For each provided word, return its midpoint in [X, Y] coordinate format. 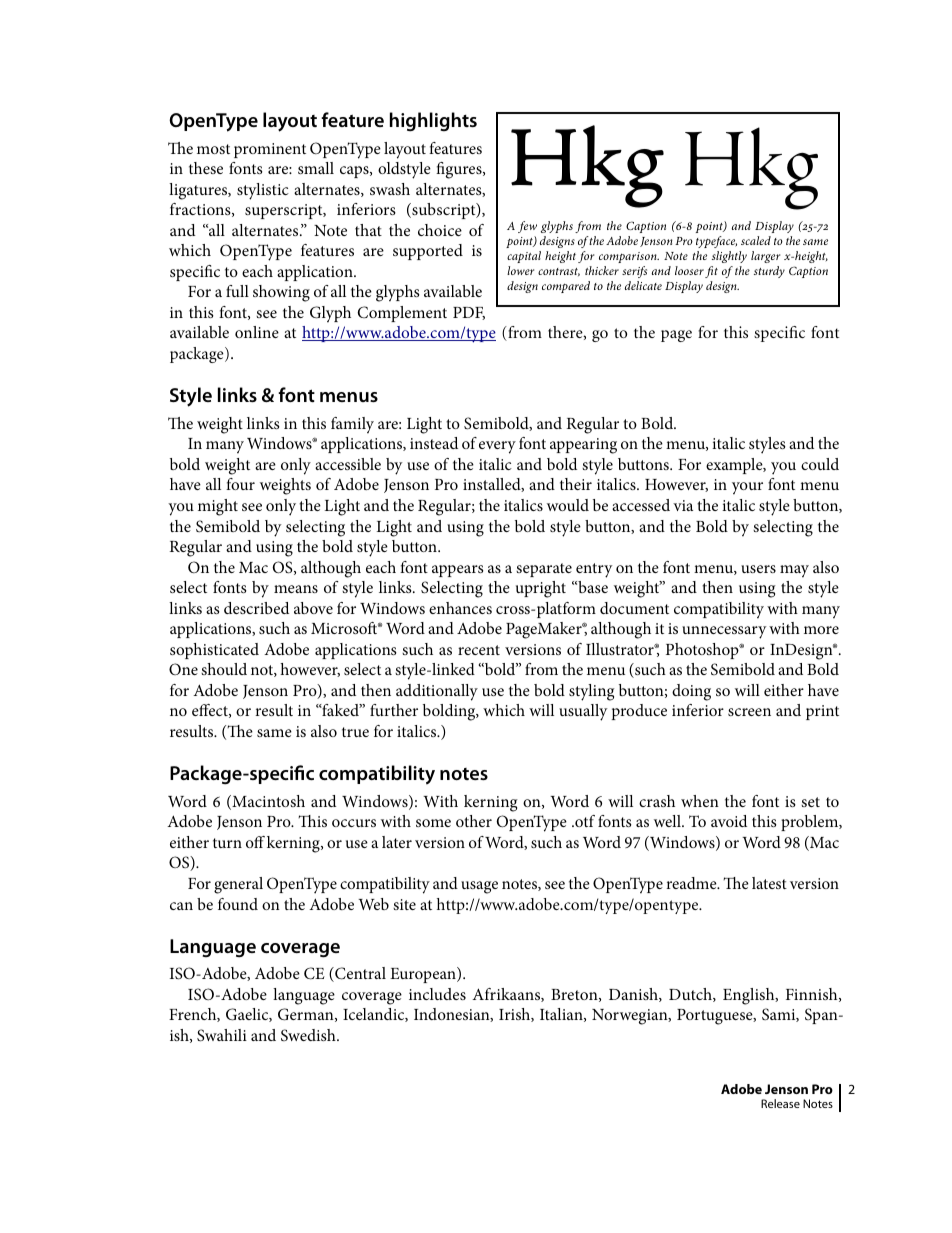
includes [437, 994]
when [700, 801]
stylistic [263, 191]
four [240, 484]
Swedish [309, 1035]
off [255, 842]
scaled [756, 240]
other [474, 821]
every [497, 447]
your [747, 488]
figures [460, 170]
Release [780, 1103]
